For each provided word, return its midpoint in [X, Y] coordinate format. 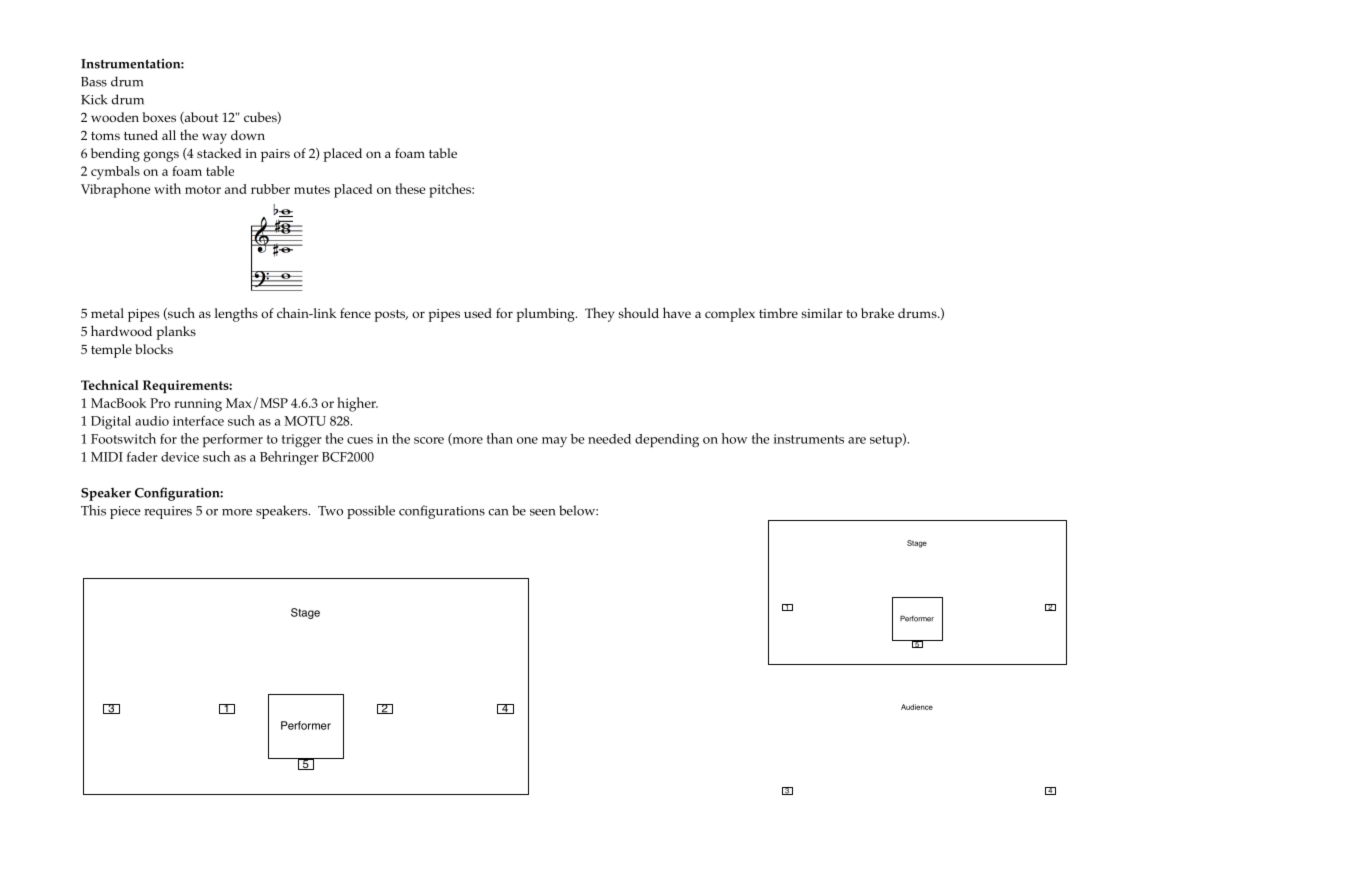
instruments [809, 439]
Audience [917, 707]
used [478, 313]
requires [168, 512]
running [198, 405]
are [857, 440]
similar [822, 313]
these [410, 188]
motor [203, 189]
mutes [312, 189]
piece [125, 512]
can [498, 512]
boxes [159, 117]
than [500, 438]
